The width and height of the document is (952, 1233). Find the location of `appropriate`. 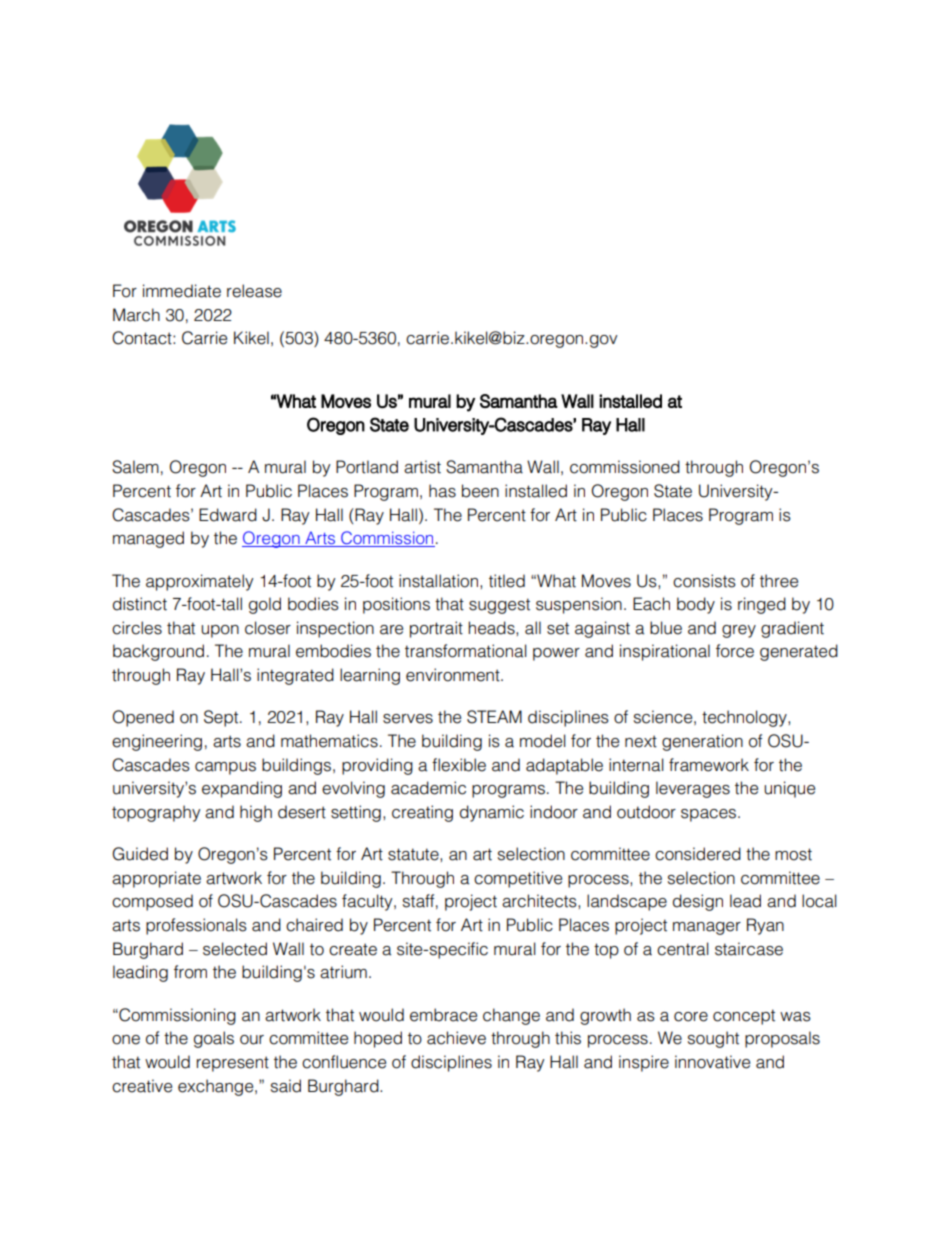

appropriate is located at coordinates (156, 879).
